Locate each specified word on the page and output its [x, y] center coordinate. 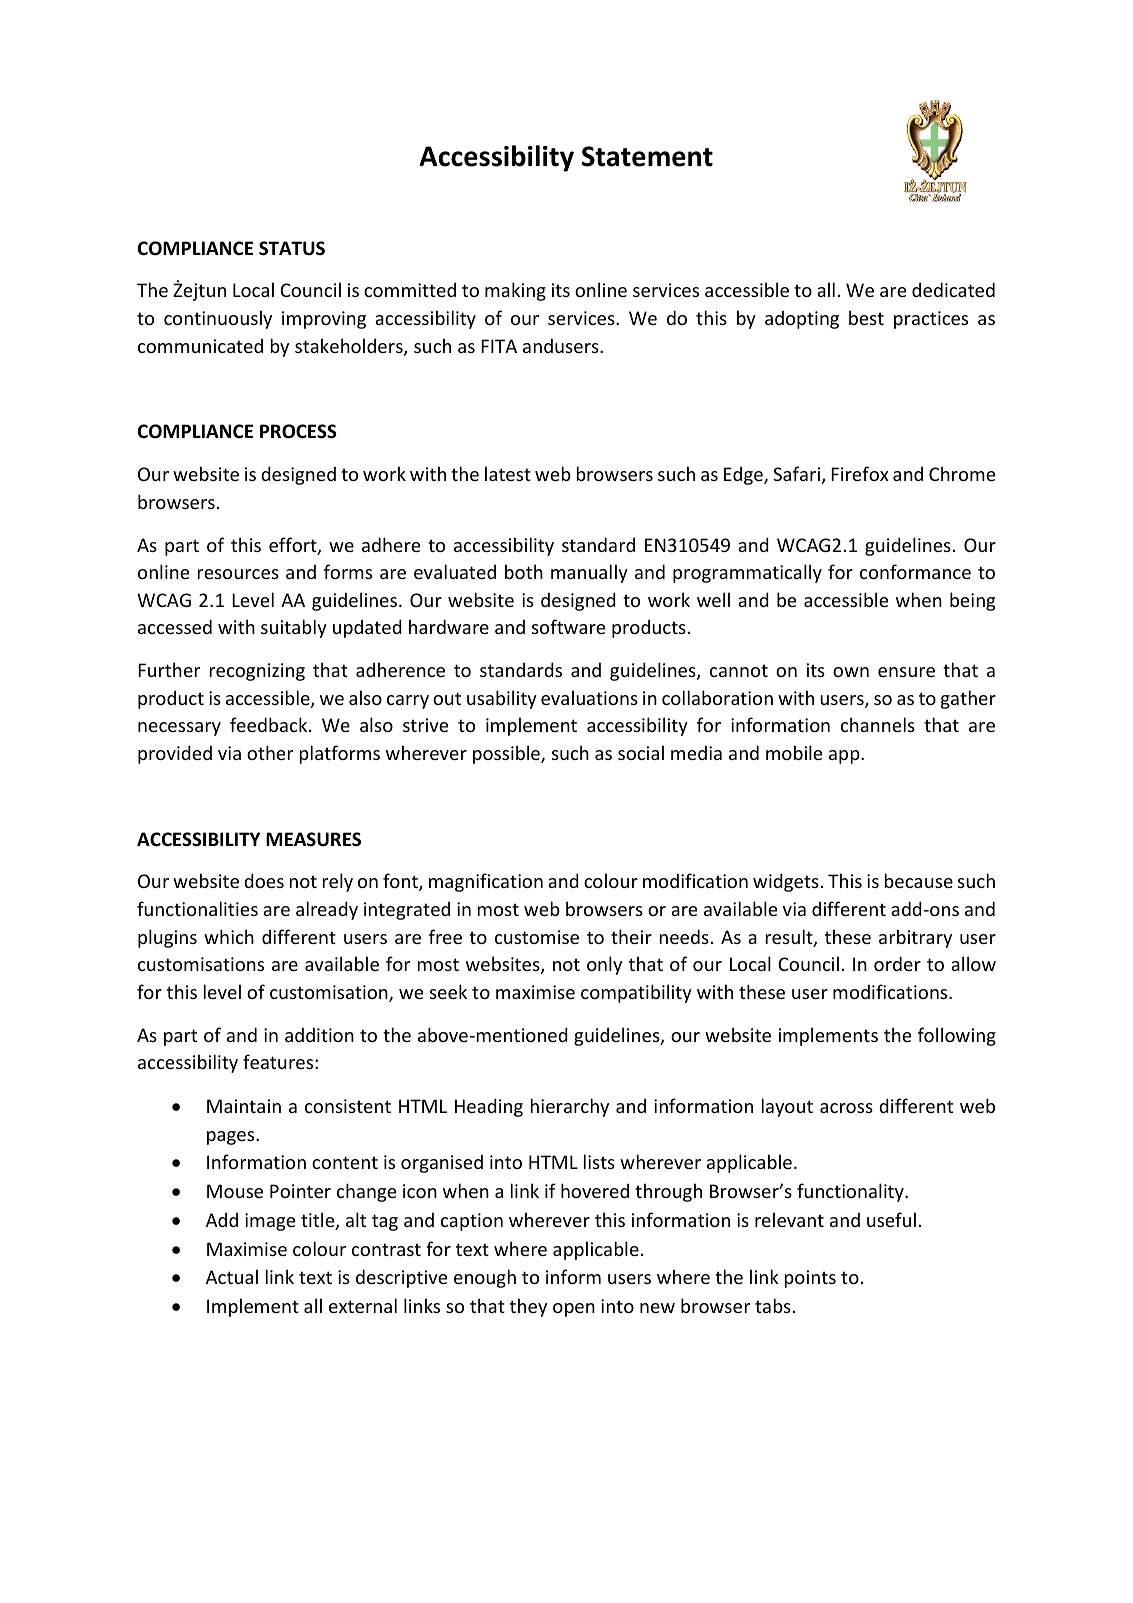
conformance [915, 571]
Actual [232, 1276]
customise [537, 937]
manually [589, 573]
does [264, 880]
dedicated [953, 289]
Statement [647, 156]
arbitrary [915, 938]
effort [294, 546]
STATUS [292, 248]
